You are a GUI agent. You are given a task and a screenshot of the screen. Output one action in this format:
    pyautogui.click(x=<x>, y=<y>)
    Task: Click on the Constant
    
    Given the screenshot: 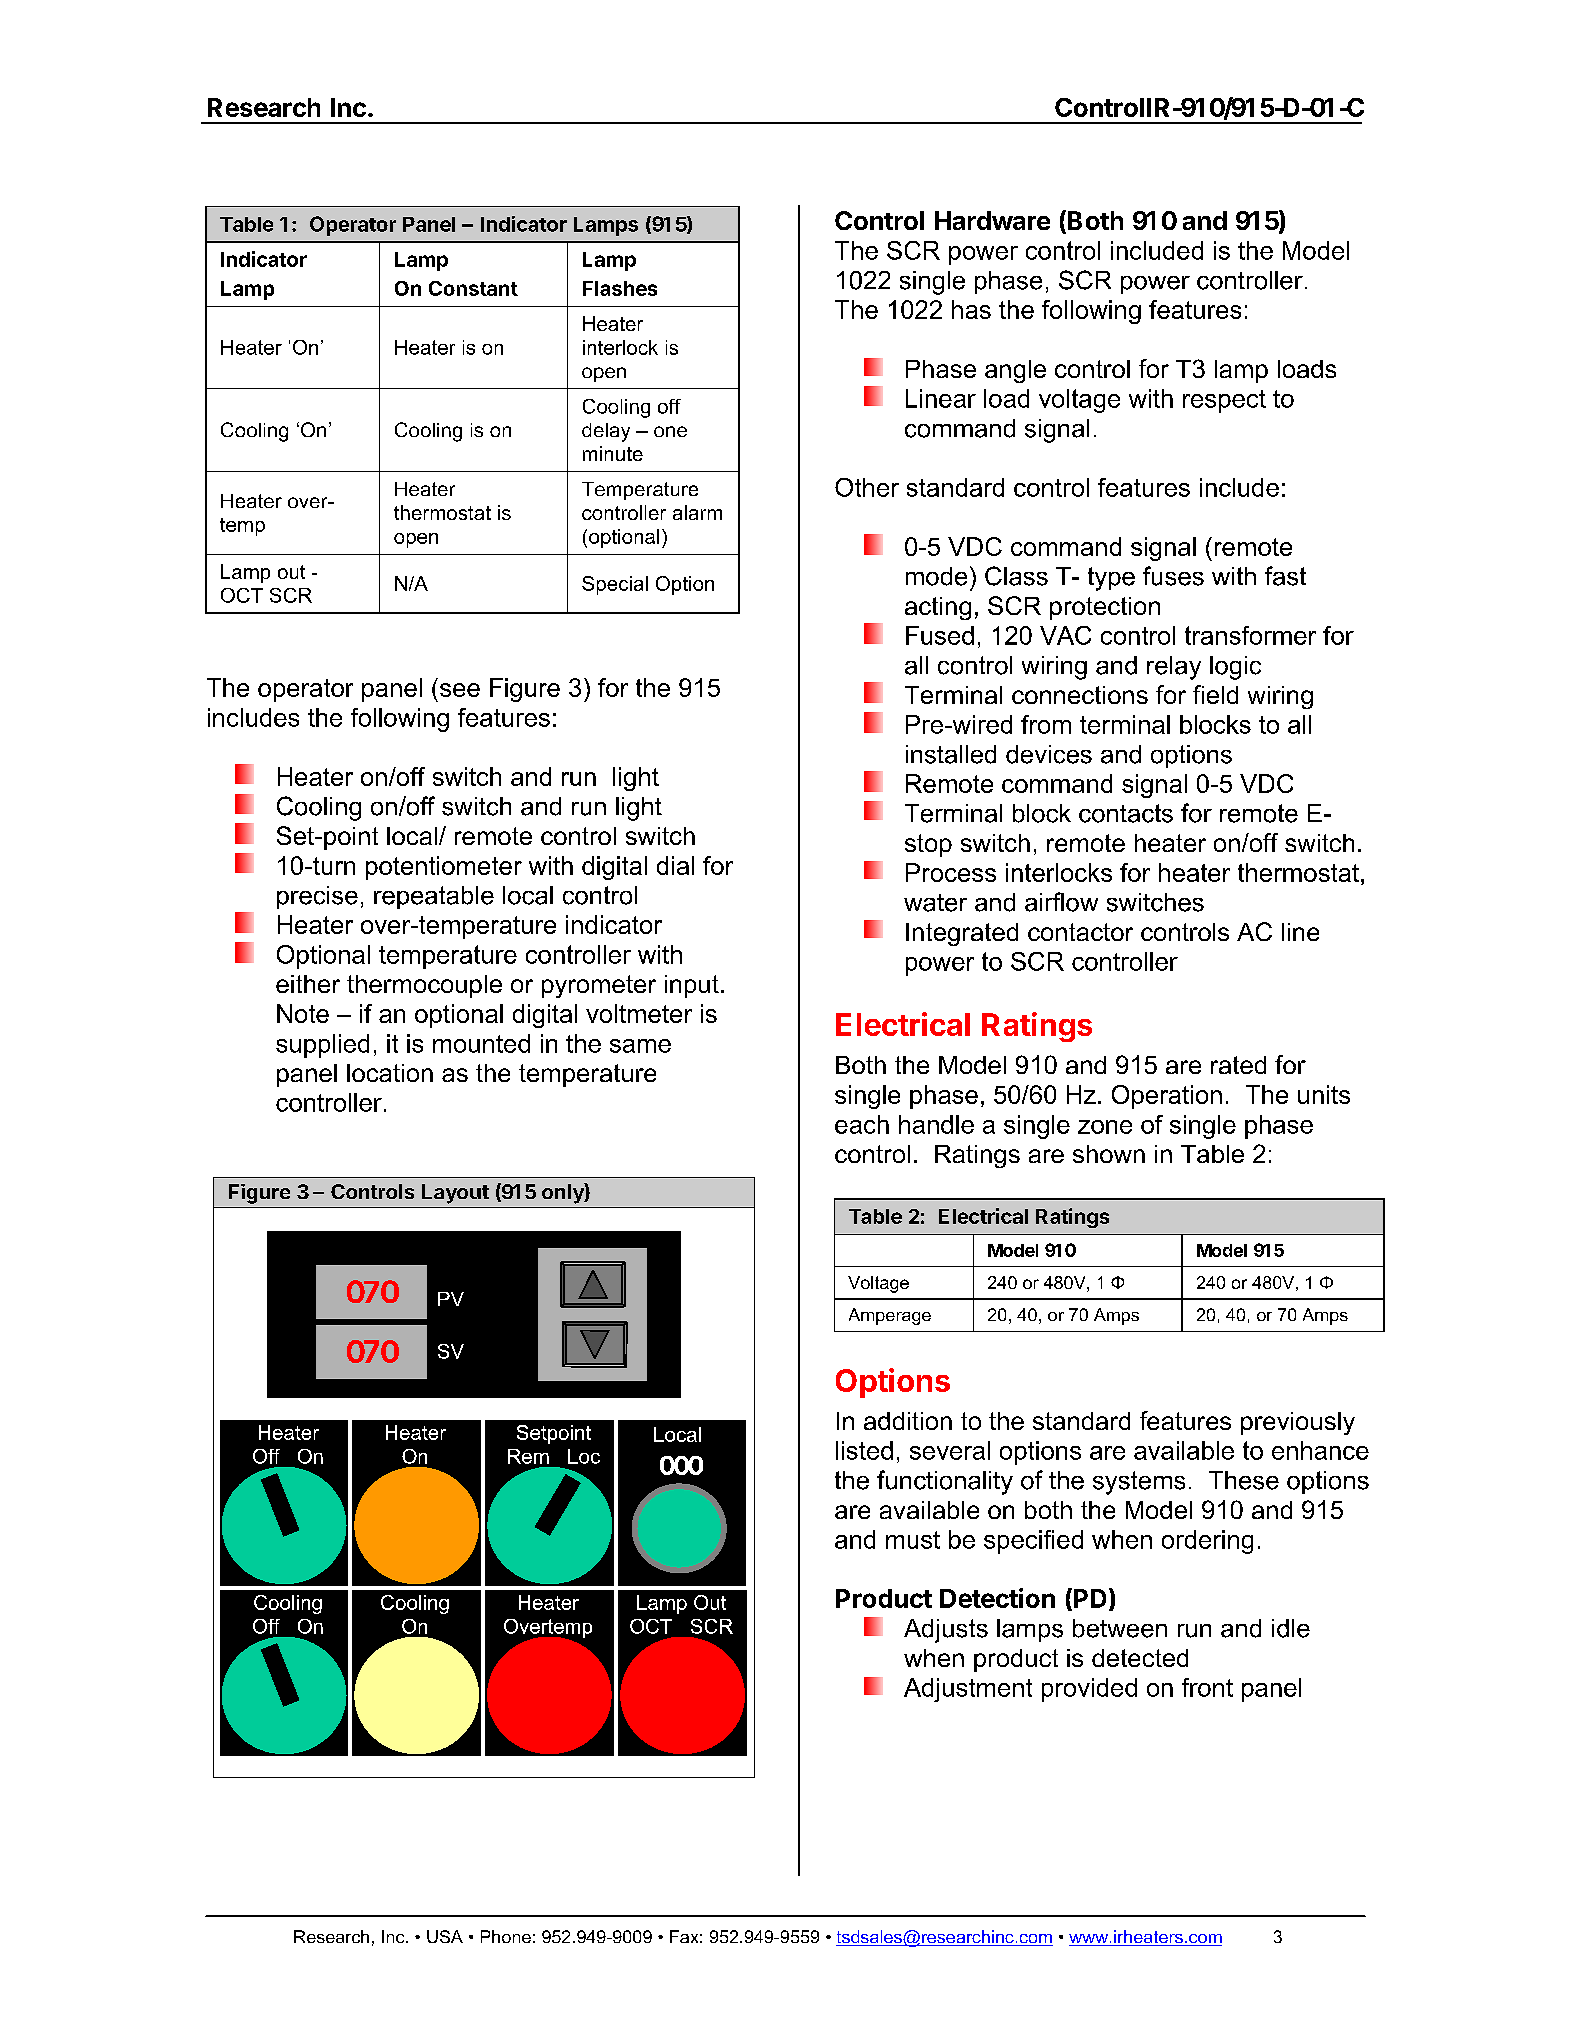 What is the action you would take?
    pyautogui.click(x=473, y=288)
